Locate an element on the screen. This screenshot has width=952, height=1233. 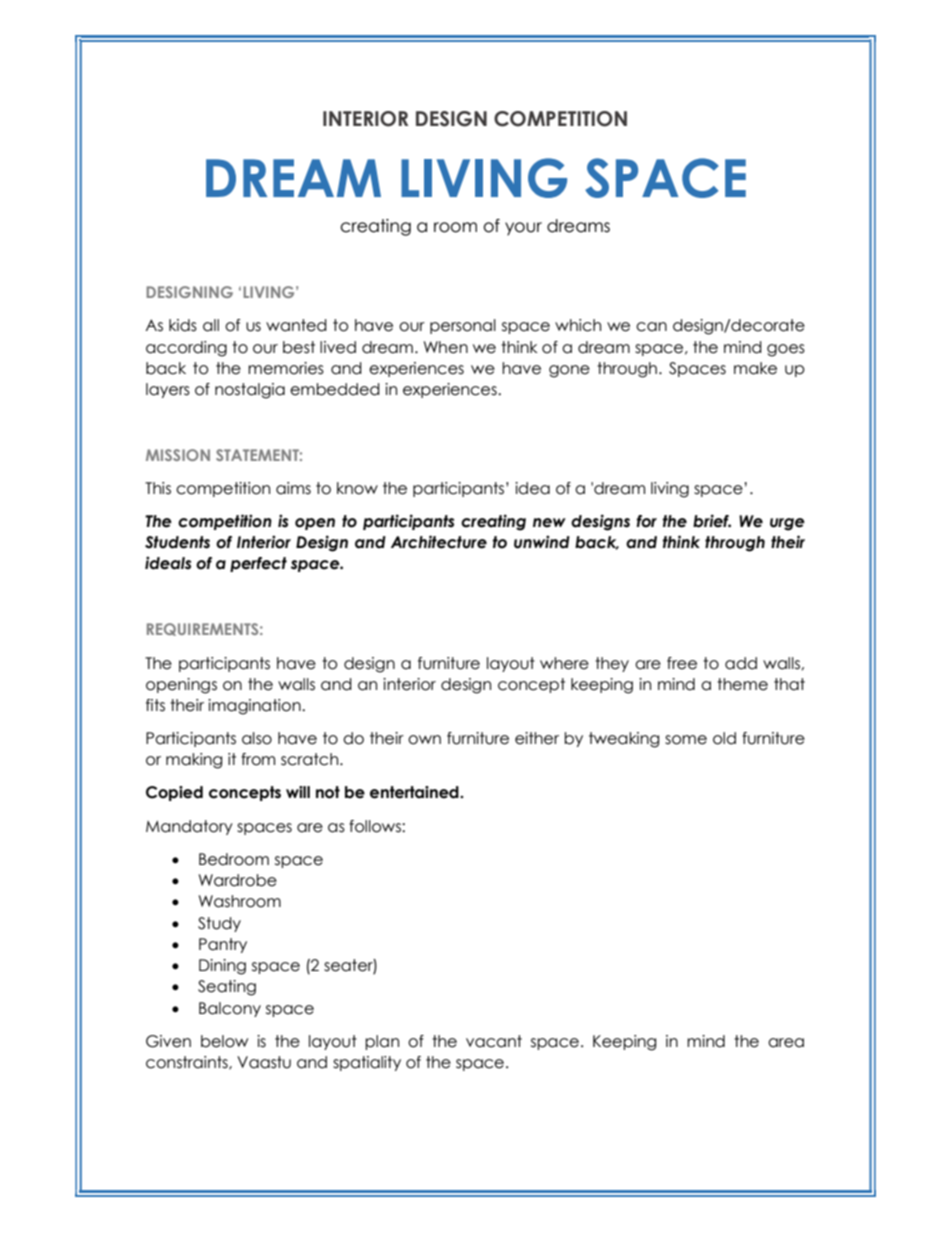
some is located at coordinates (686, 740).
